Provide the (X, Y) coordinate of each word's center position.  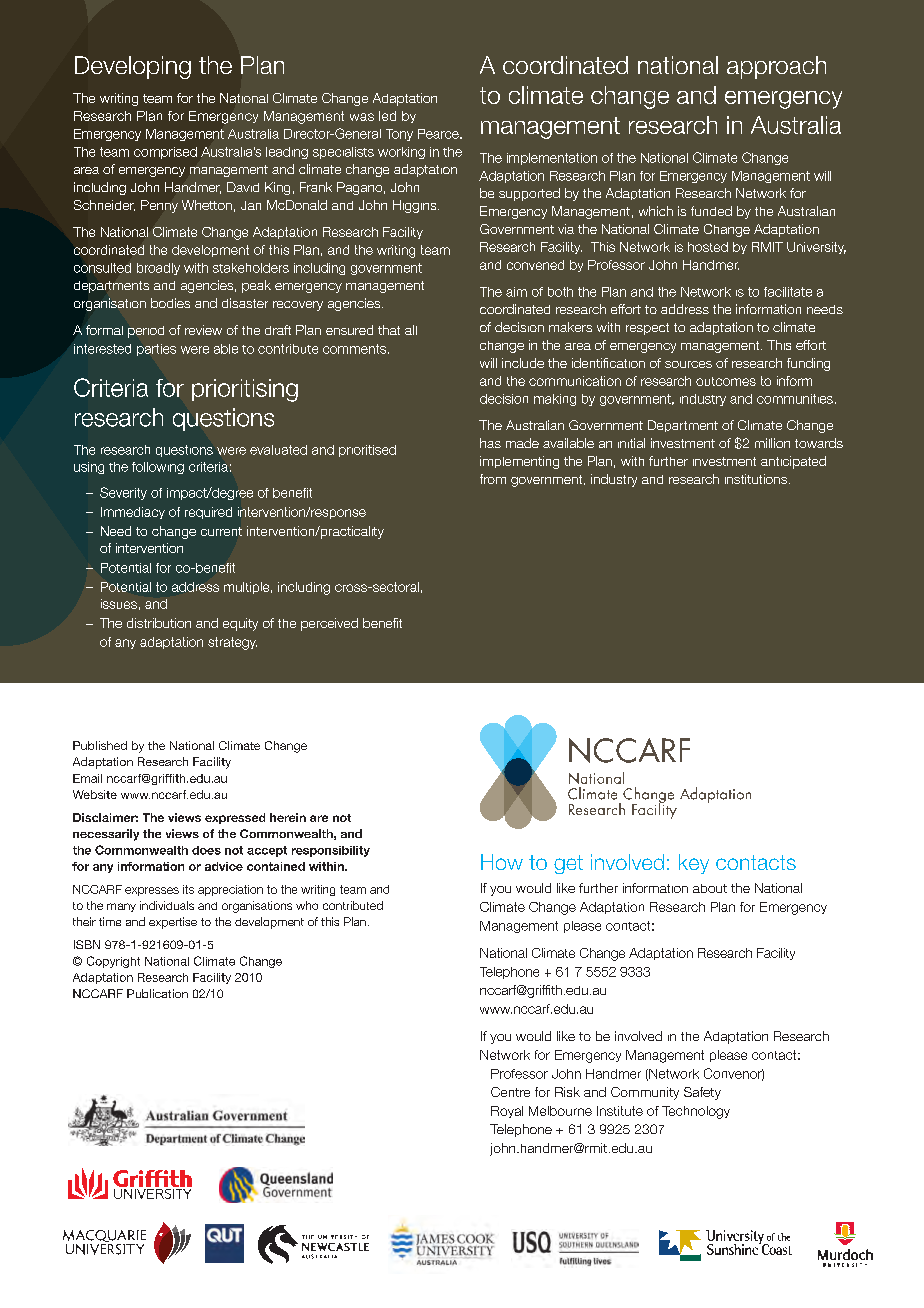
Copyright (113, 962)
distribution (159, 623)
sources (688, 364)
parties (156, 350)
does (206, 850)
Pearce (439, 134)
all (411, 330)
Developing (133, 67)
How (502, 862)
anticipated (793, 462)
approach (776, 67)
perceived (329, 624)
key (694, 864)
